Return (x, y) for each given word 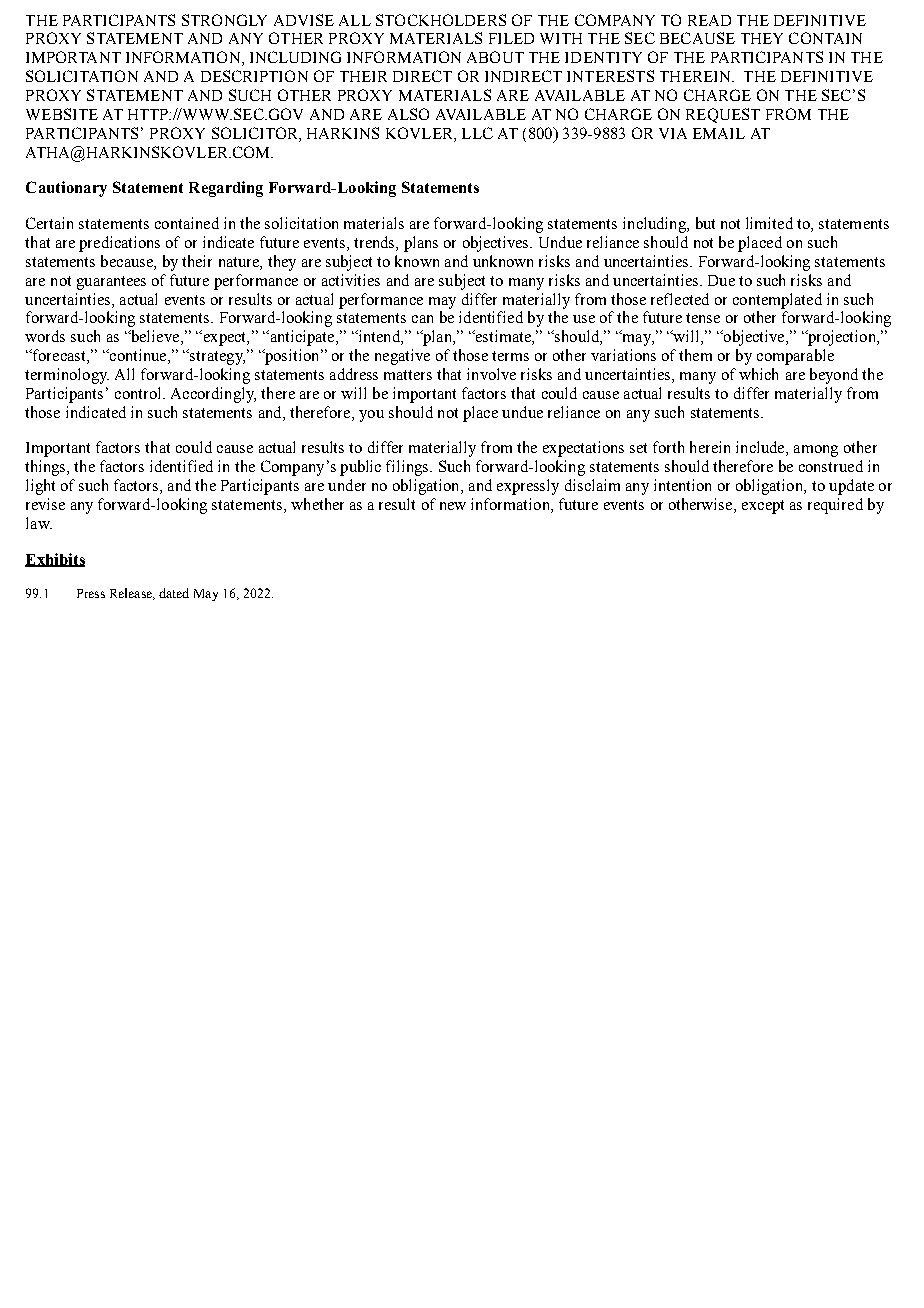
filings (408, 468)
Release (132, 594)
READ (709, 20)
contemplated (777, 301)
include (761, 448)
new (453, 506)
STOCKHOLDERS (441, 20)
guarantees (111, 283)
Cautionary (66, 189)
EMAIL (719, 133)
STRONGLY (224, 20)
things (46, 468)
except (763, 507)
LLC (477, 133)
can (422, 319)
